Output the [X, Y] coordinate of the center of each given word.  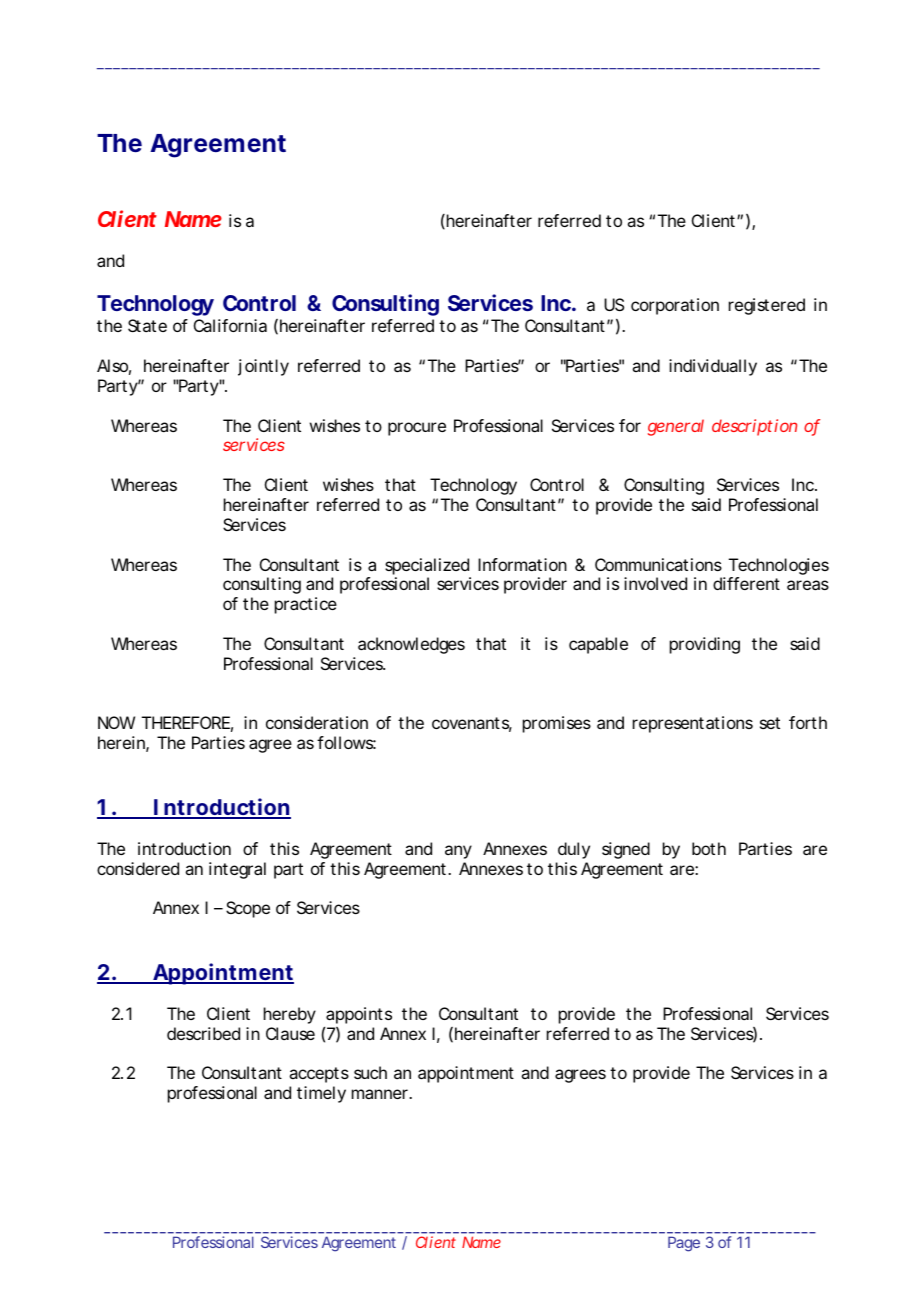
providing [705, 645]
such [370, 1072]
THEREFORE [186, 722]
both [709, 848]
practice [306, 605]
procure [417, 429]
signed [626, 850]
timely [321, 1094]
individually [713, 367]
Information [522, 564]
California [230, 325]
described [203, 1033]
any [458, 852]
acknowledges [411, 645]
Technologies [779, 568]
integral [237, 870]
